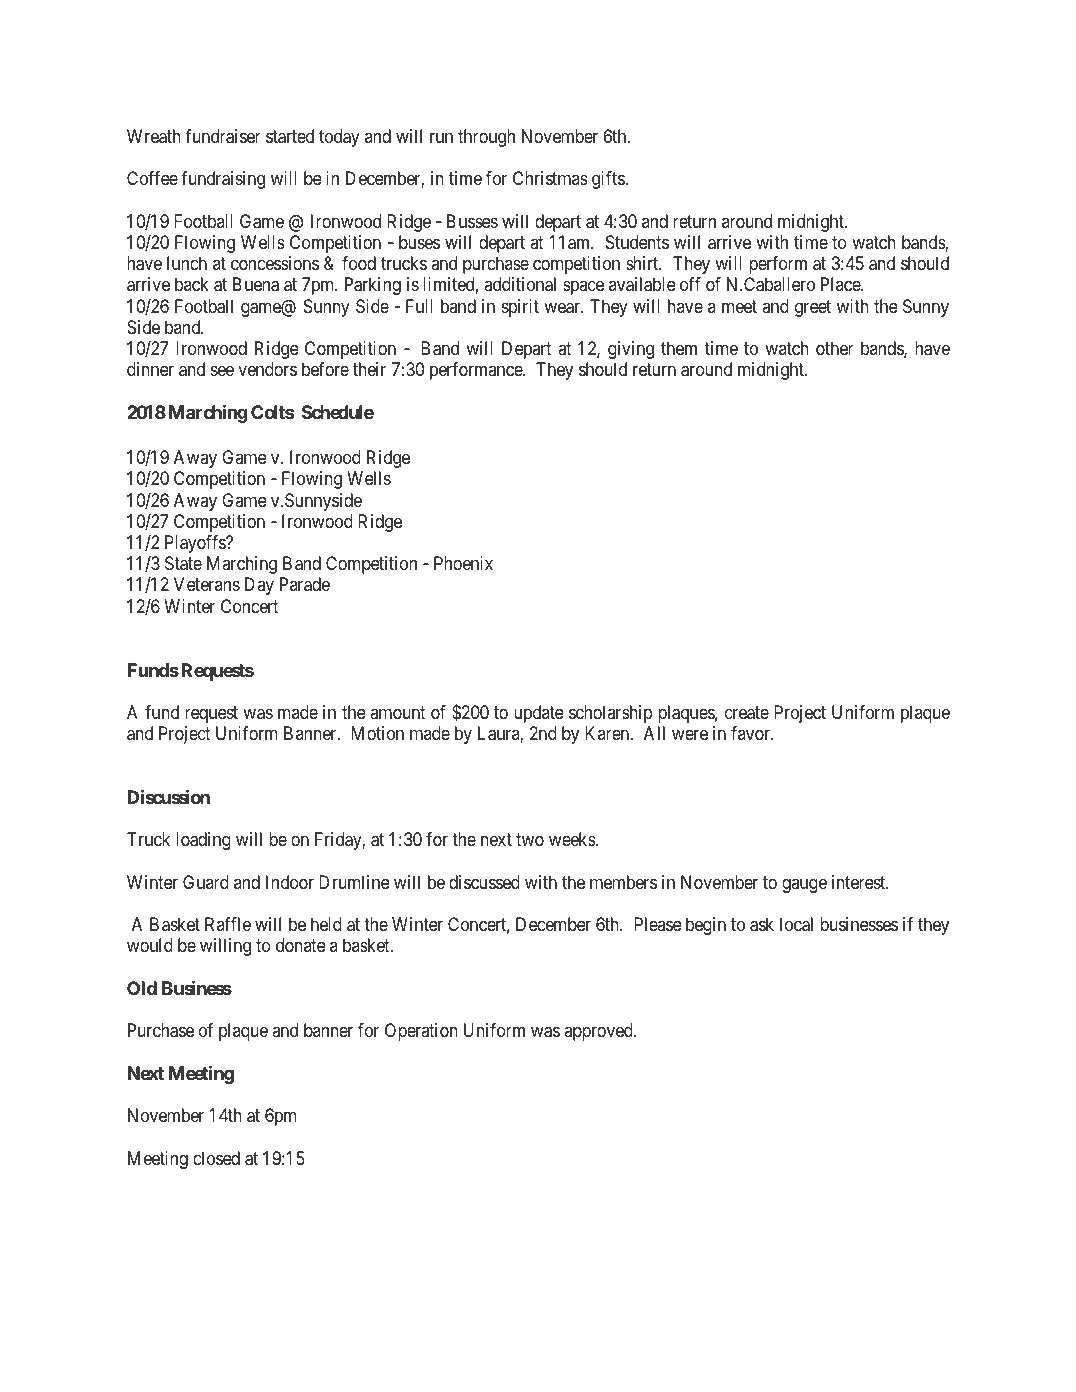  I want to click on two, so click(530, 839).
